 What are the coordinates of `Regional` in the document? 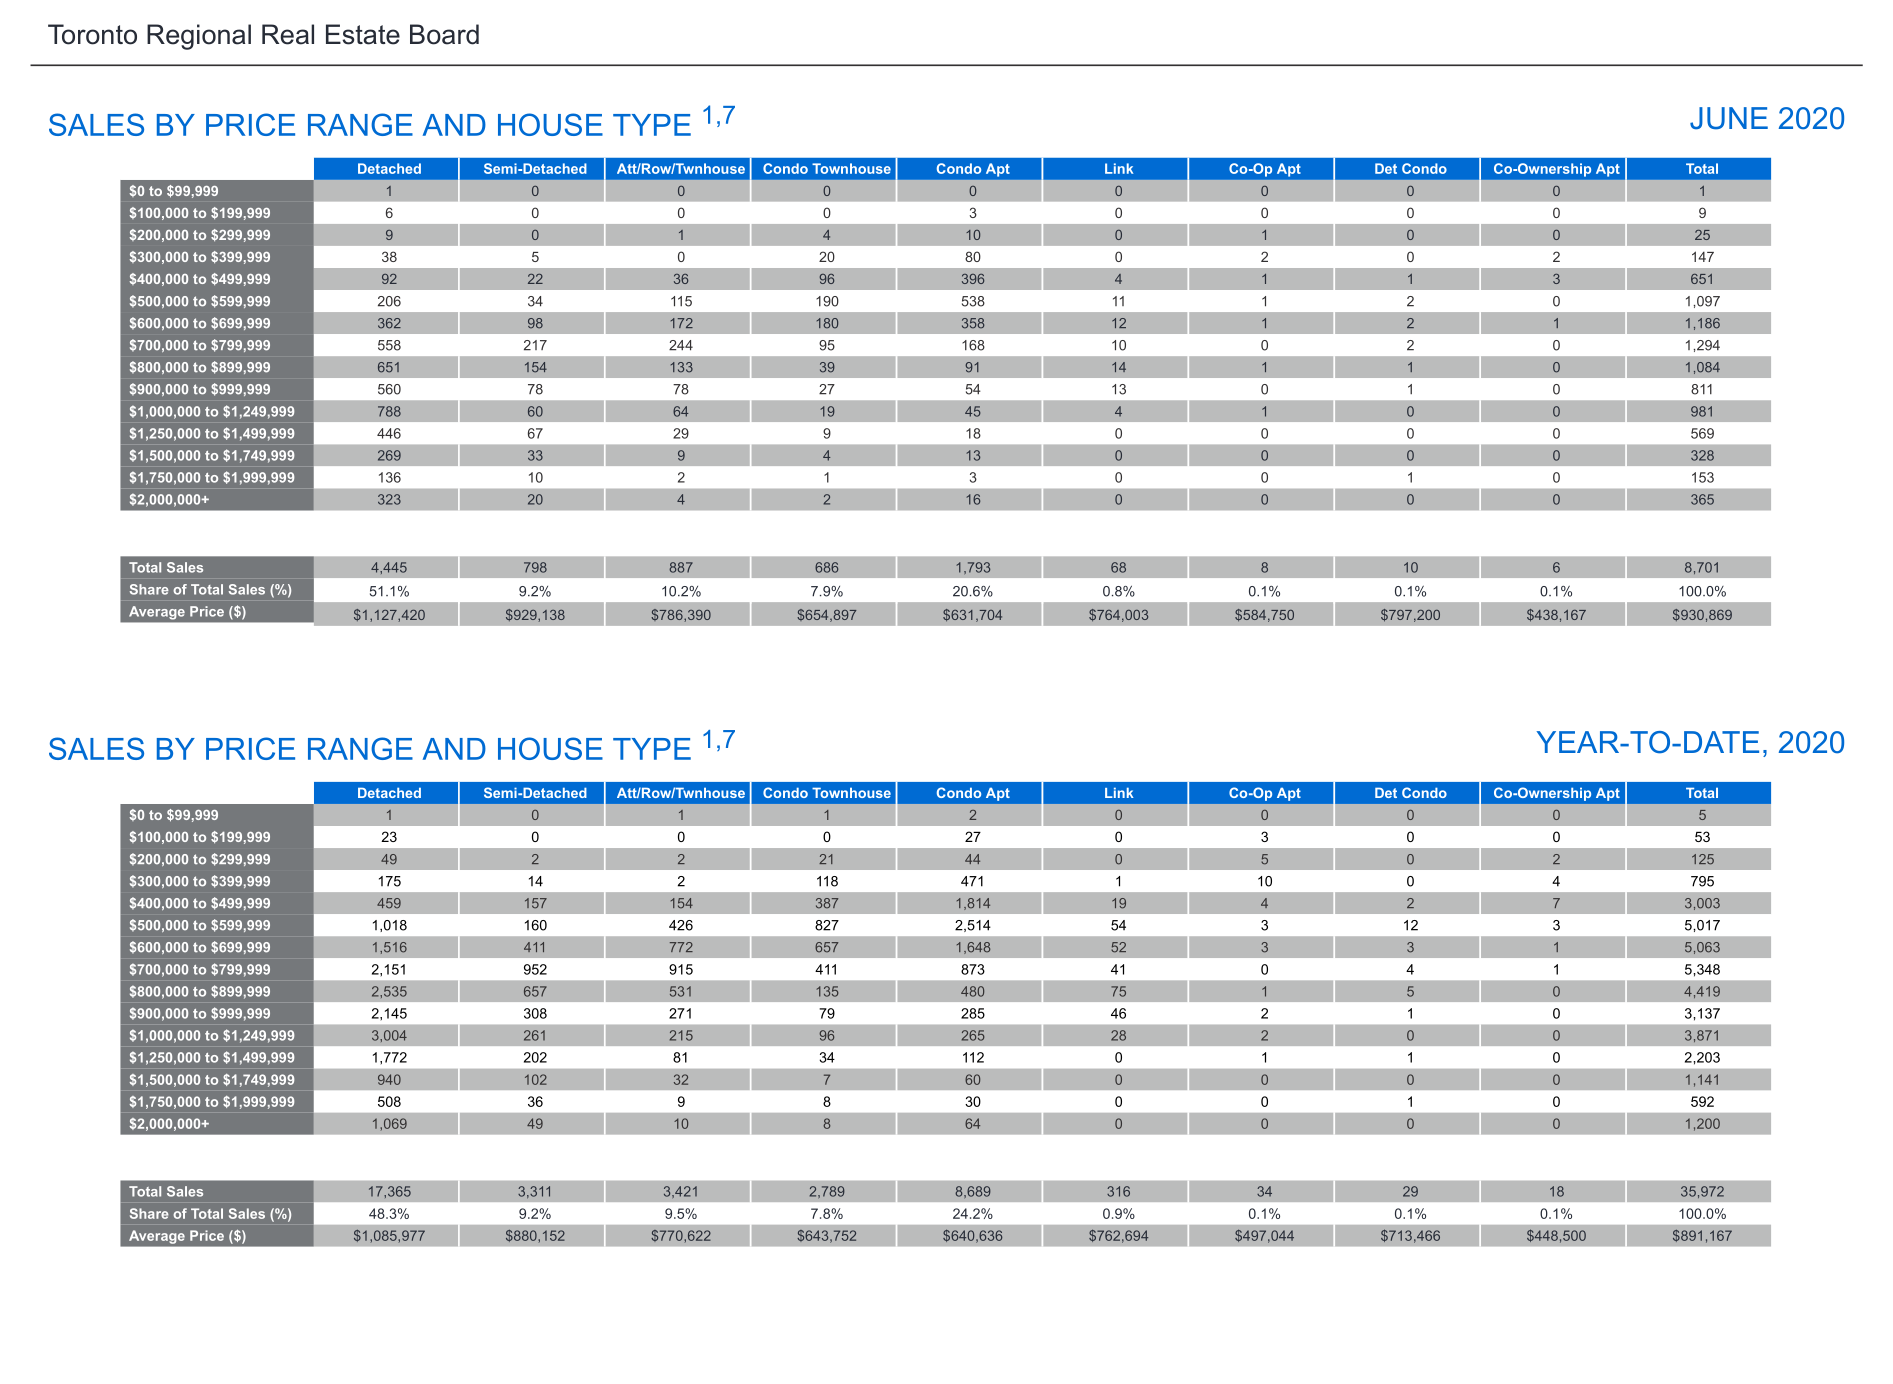 It's located at (199, 37).
